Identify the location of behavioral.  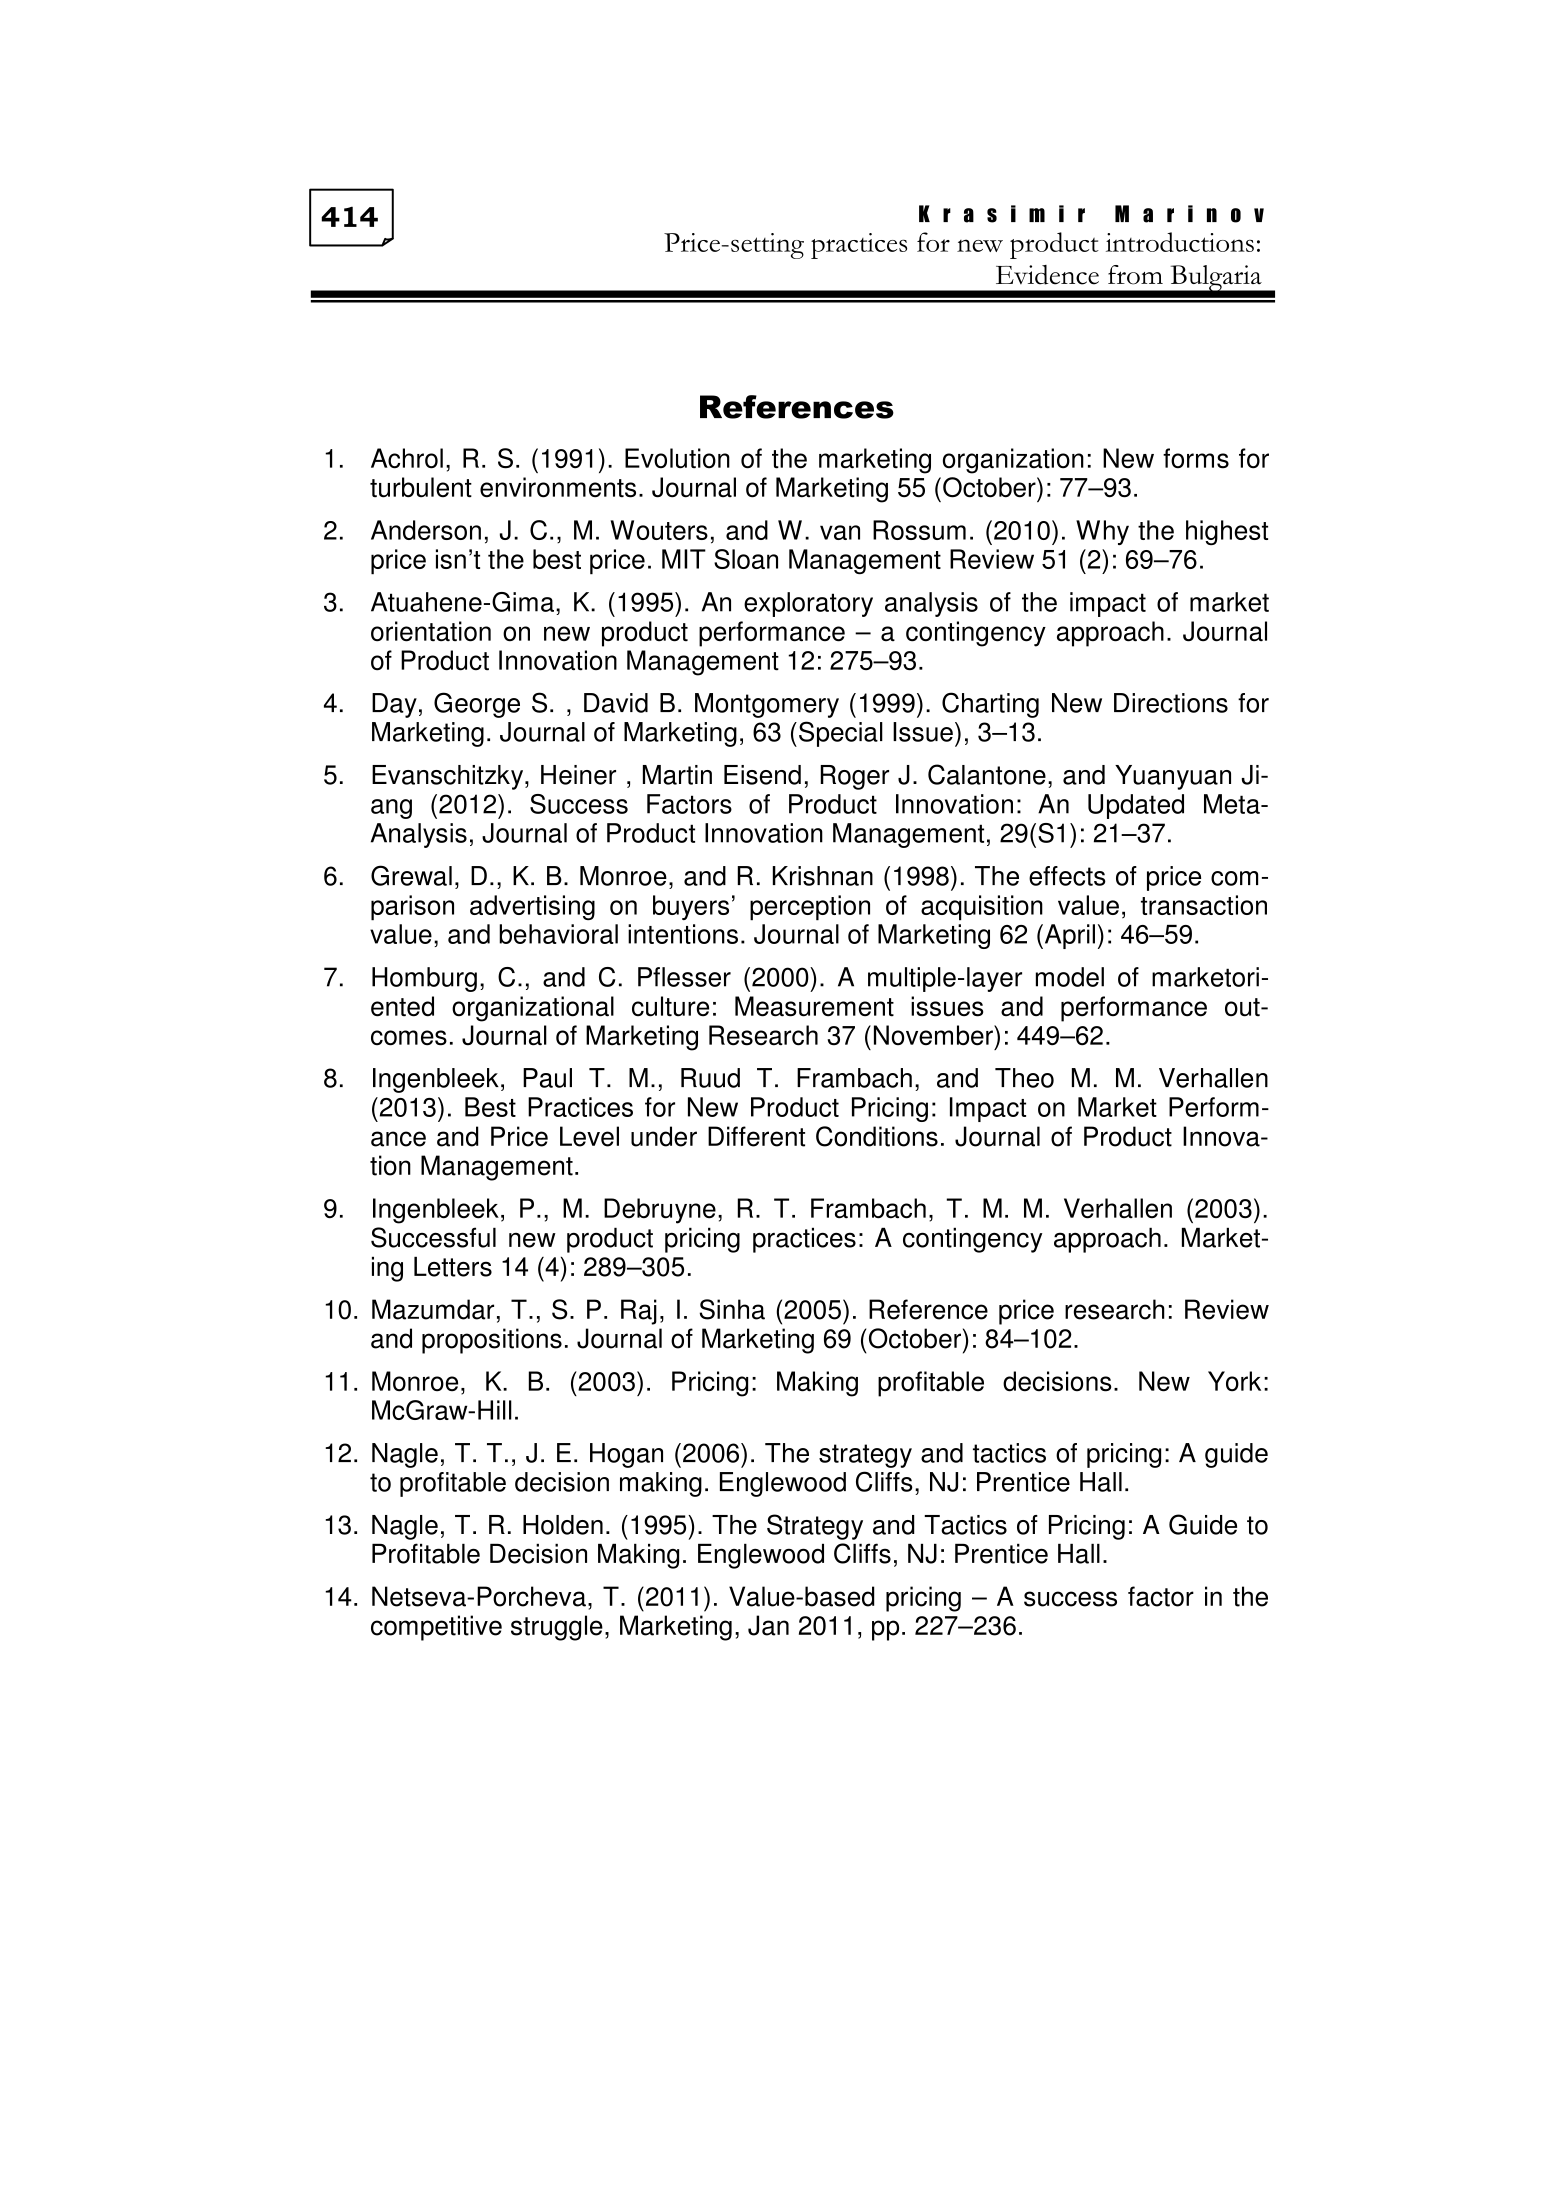
(558, 934).
